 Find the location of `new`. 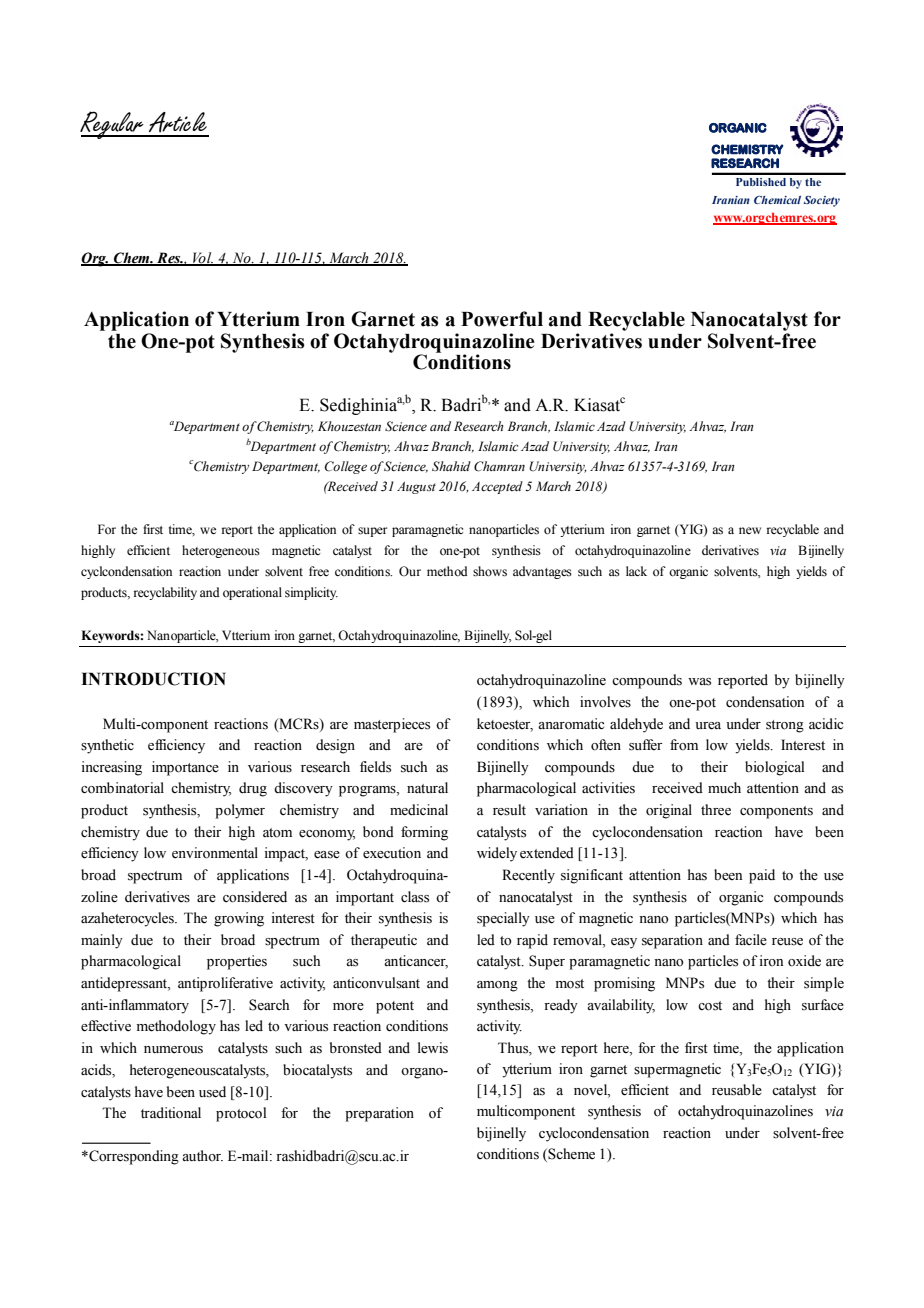

new is located at coordinates (750, 530).
